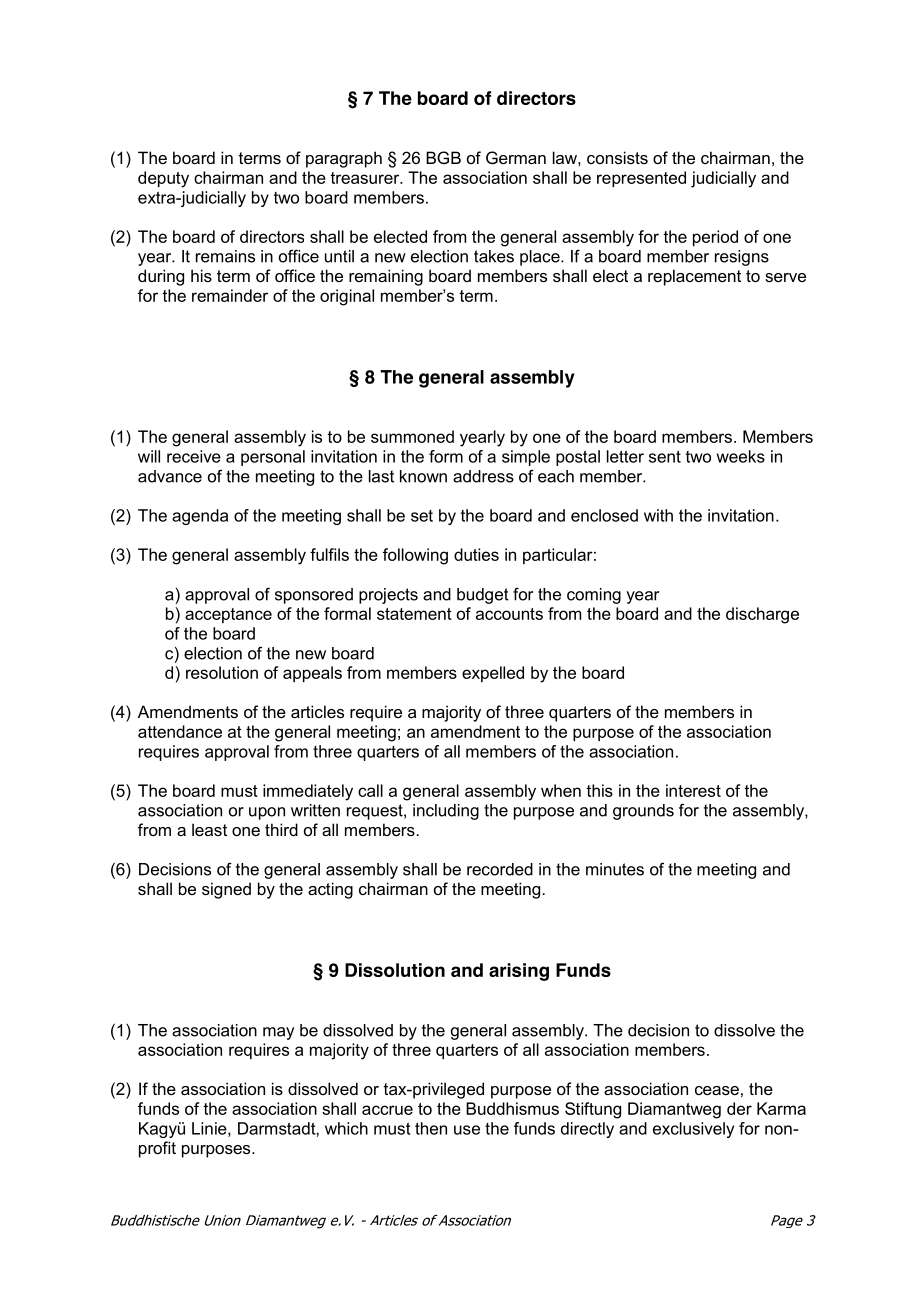  Describe the element at coordinates (279, 1033) in the screenshot. I see `may` at that location.
